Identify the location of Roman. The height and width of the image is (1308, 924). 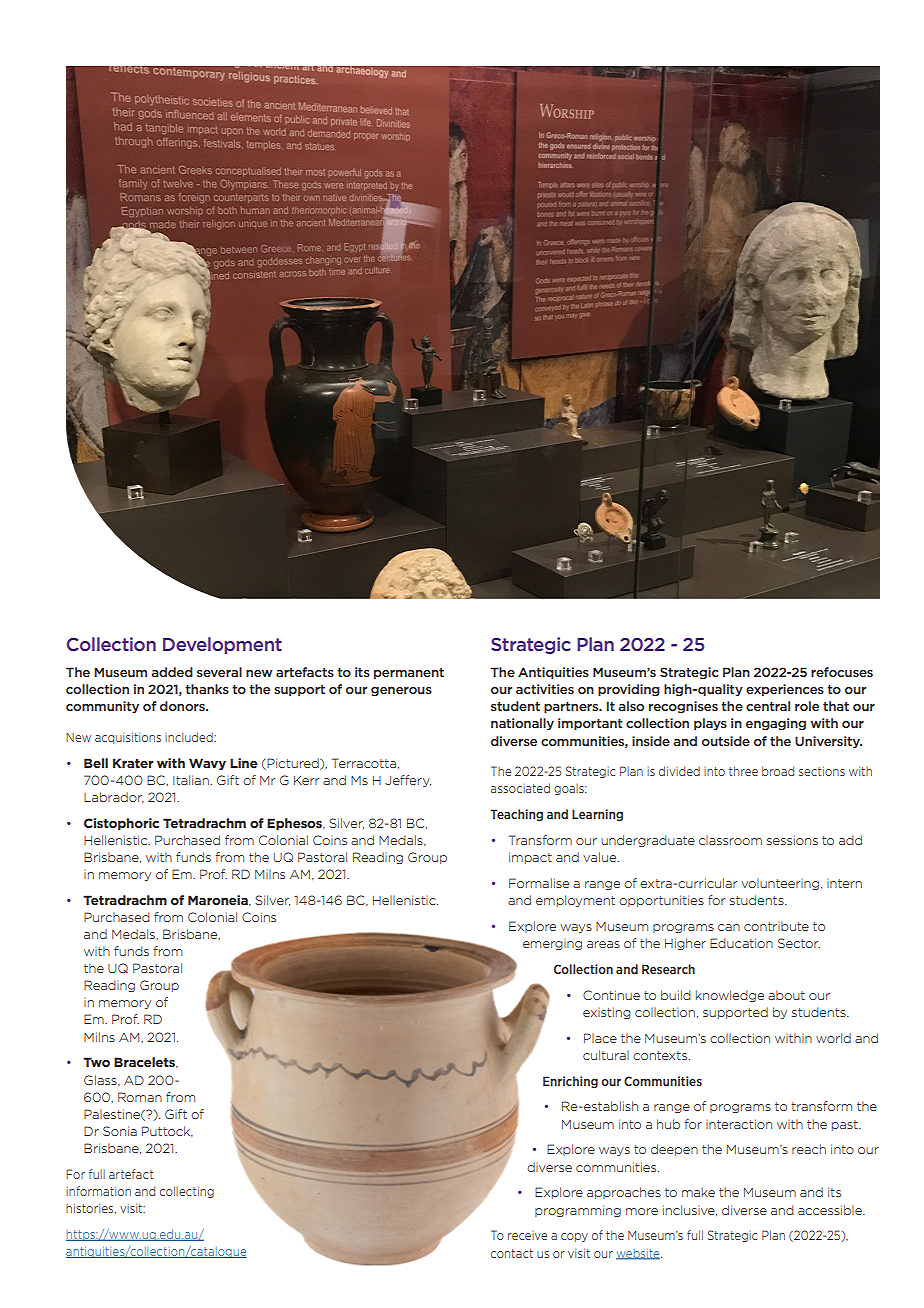
(140, 1097).
